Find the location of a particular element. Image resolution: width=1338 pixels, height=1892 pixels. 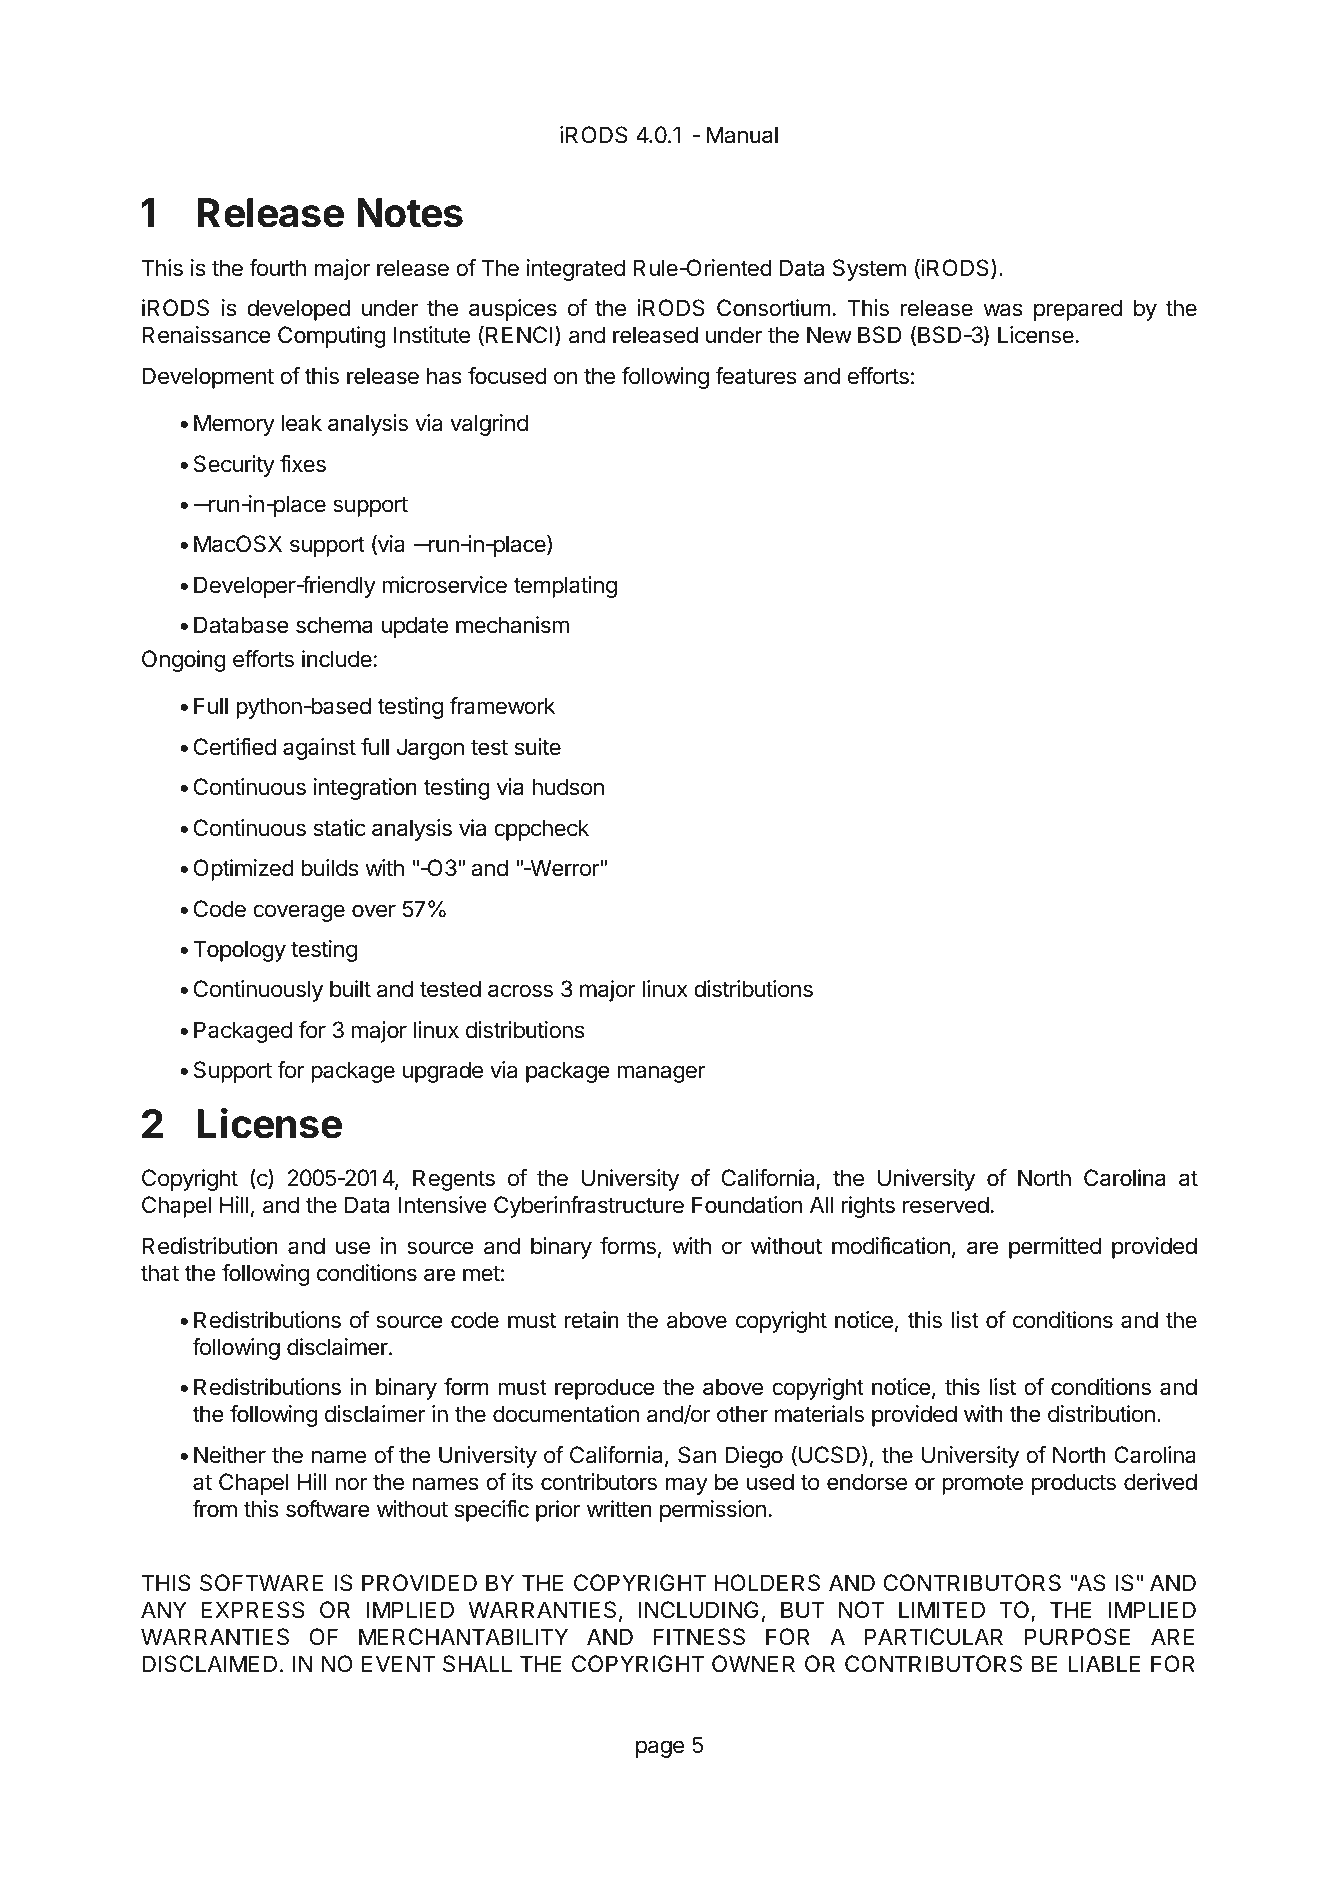

reproduce is located at coordinates (605, 1389).
